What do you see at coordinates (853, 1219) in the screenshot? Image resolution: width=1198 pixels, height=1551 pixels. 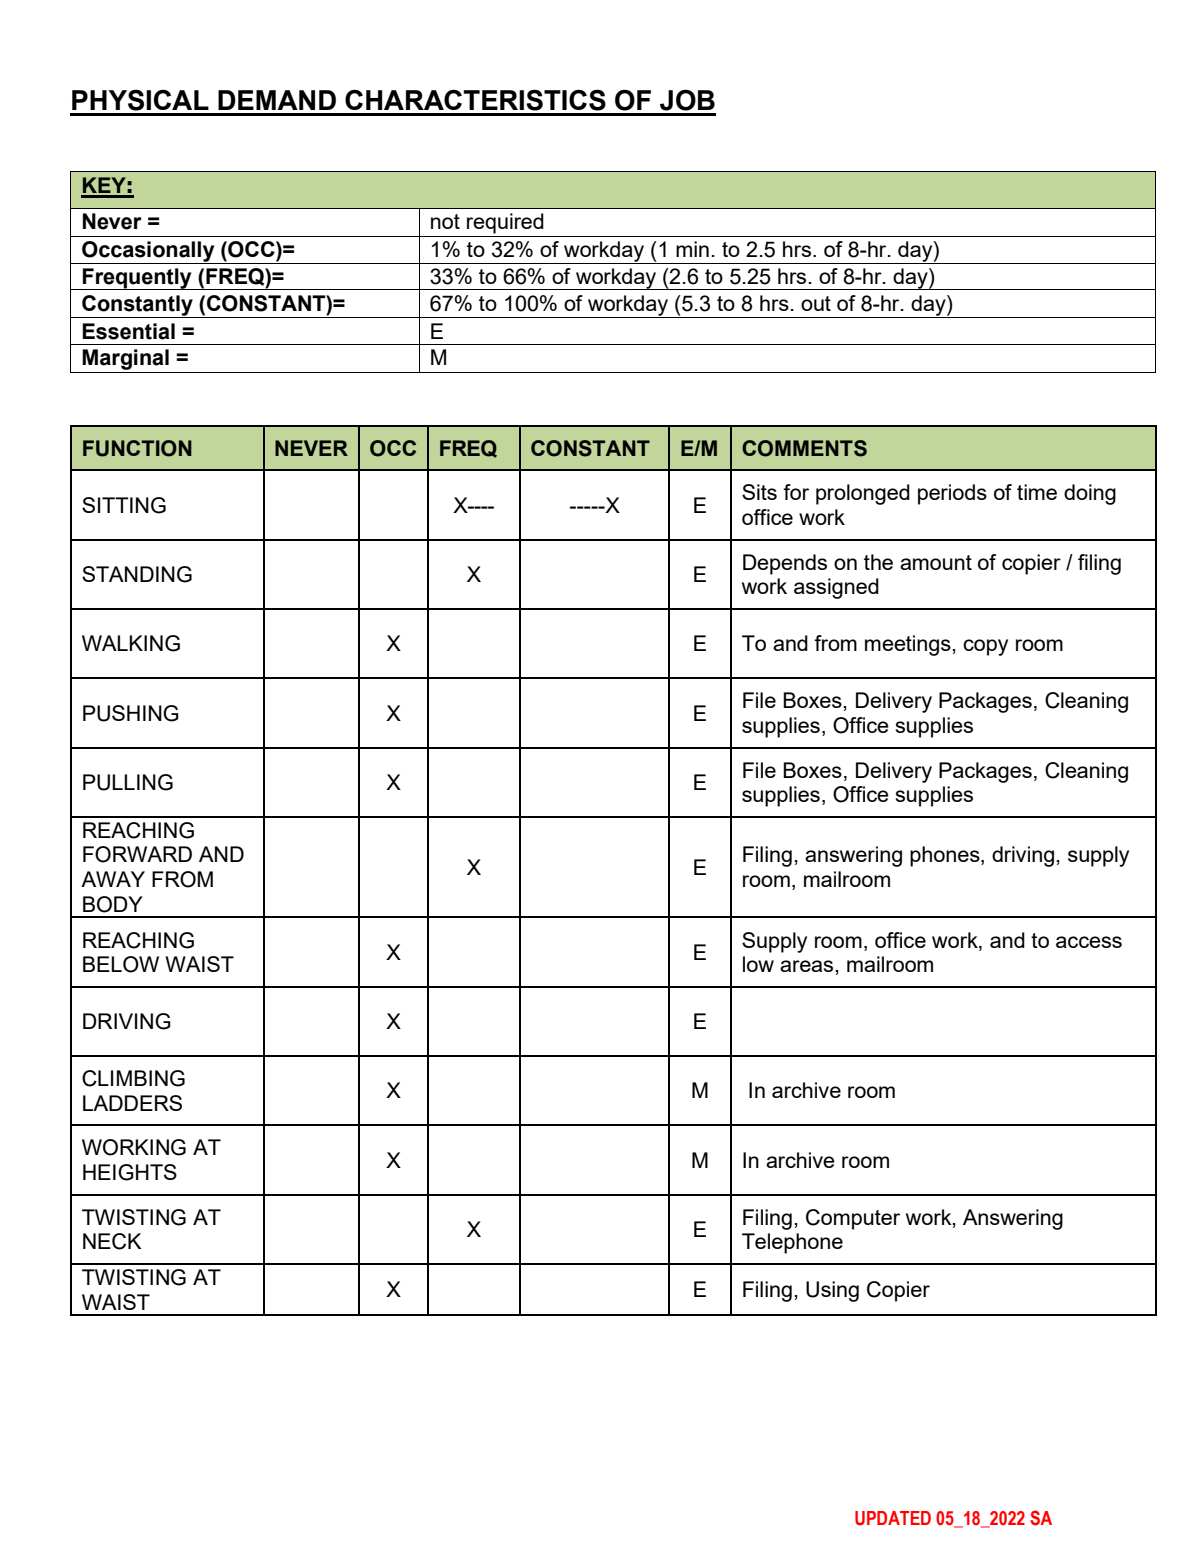 I see `Computer` at bounding box center [853, 1219].
